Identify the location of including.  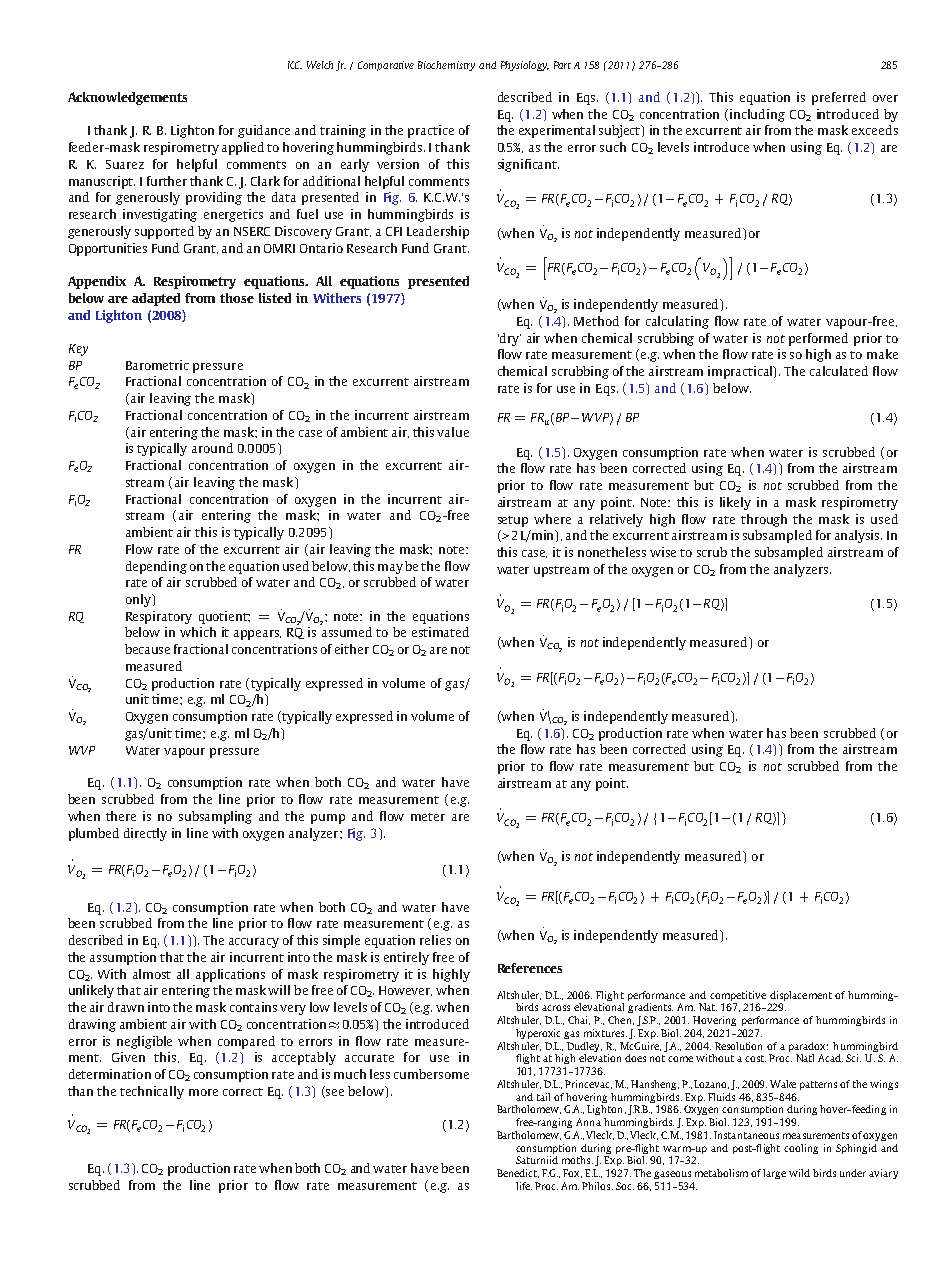
(757, 115).
